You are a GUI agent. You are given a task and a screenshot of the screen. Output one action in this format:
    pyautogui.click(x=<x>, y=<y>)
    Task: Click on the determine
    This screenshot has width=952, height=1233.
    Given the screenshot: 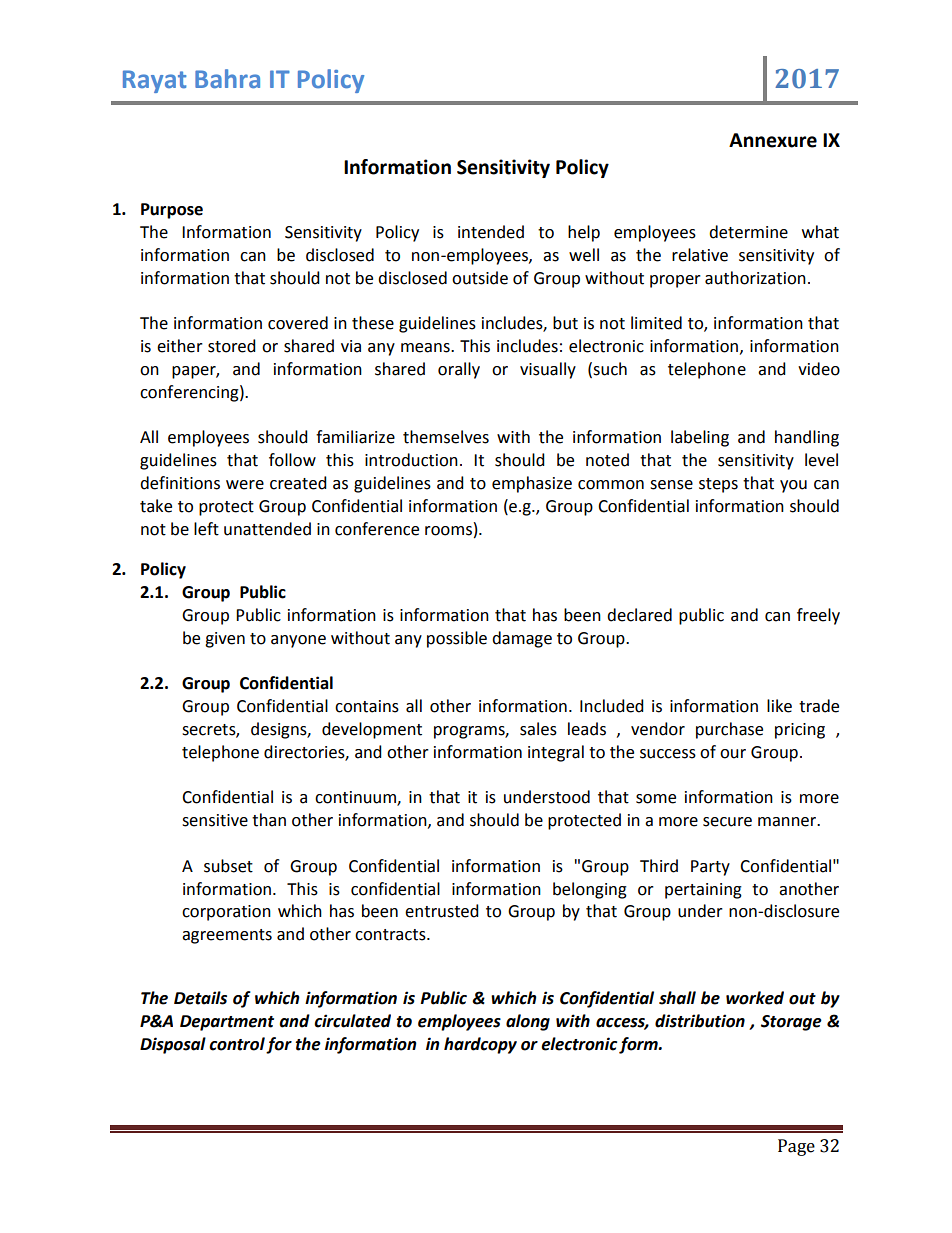 What is the action you would take?
    pyautogui.click(x=748, y=232)
